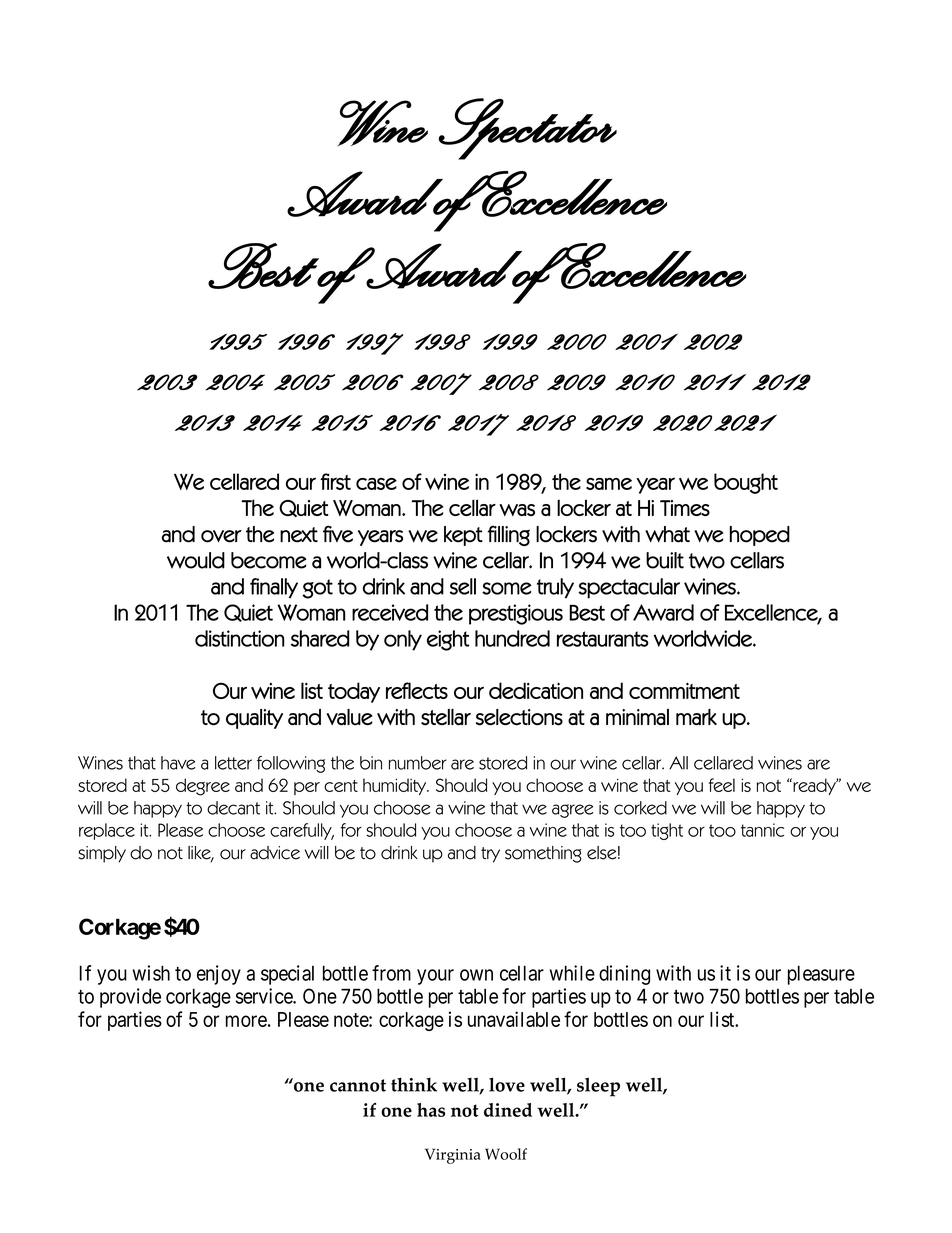 The height and width of the document is (1233, 952). What do you see at coordinates (376, 484) in the document?
I see `case` at bounding box center [376, 484].
